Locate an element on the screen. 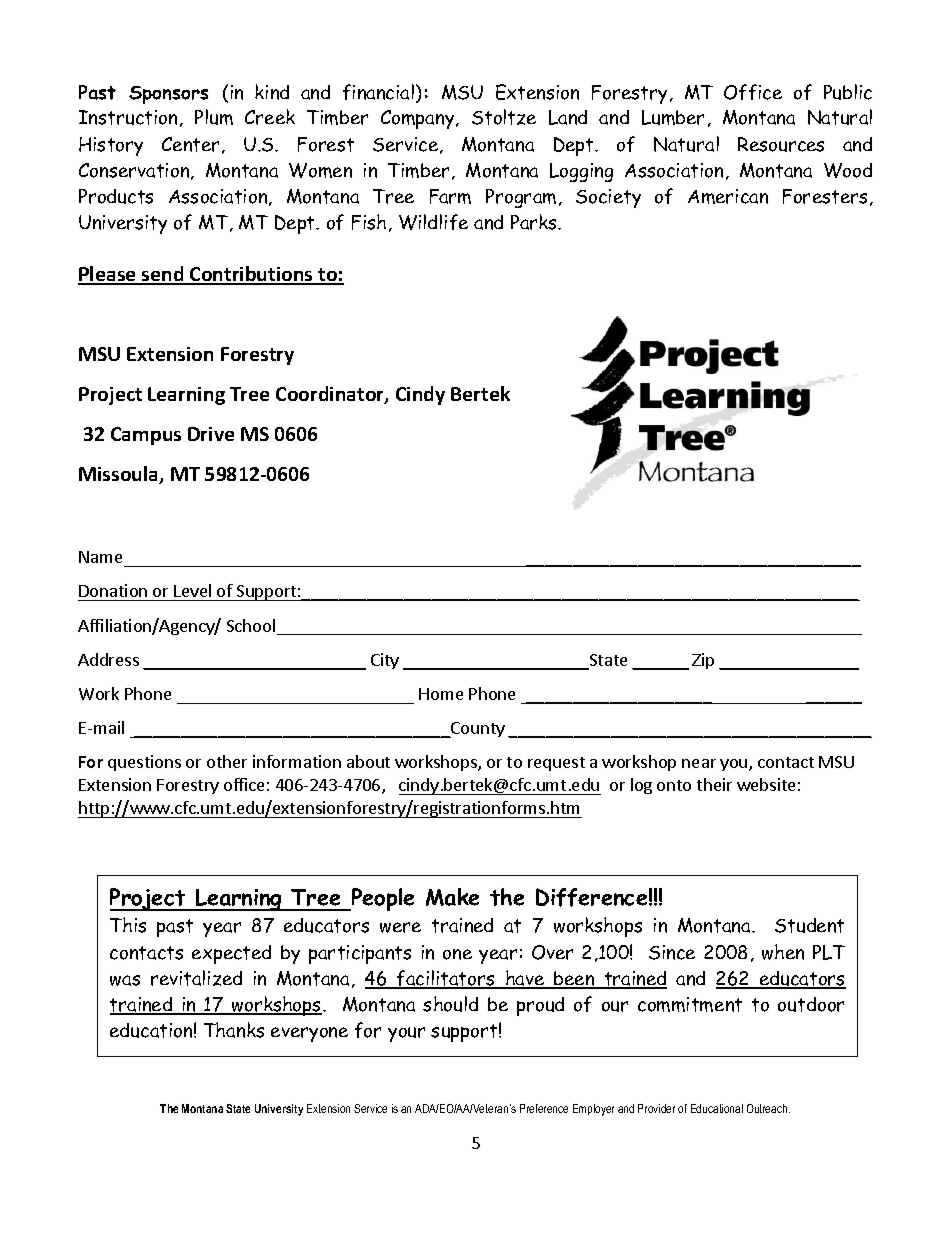  Make is located at coordinates (452, 897).
